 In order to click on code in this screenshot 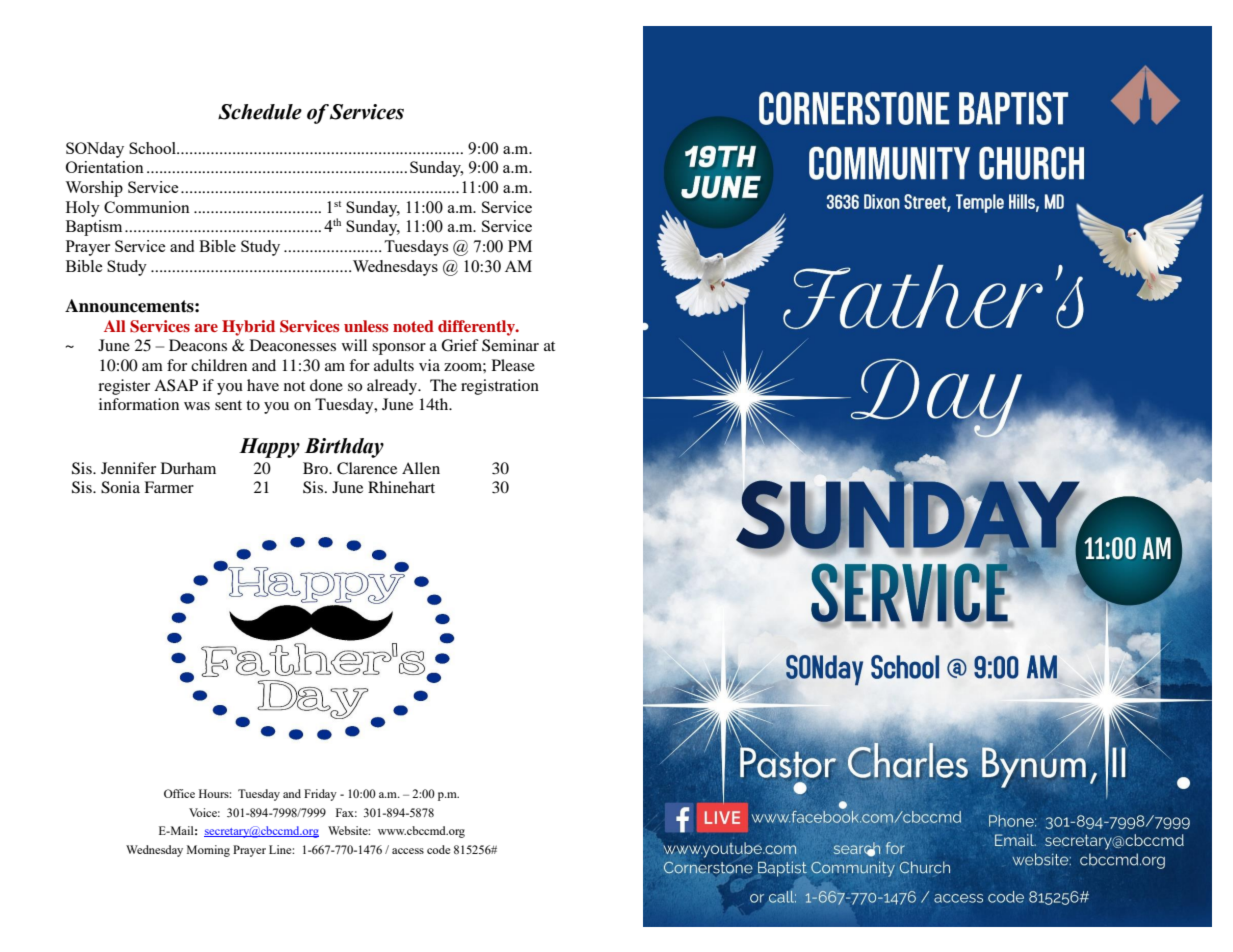, I will do `click(438, 849)`.
